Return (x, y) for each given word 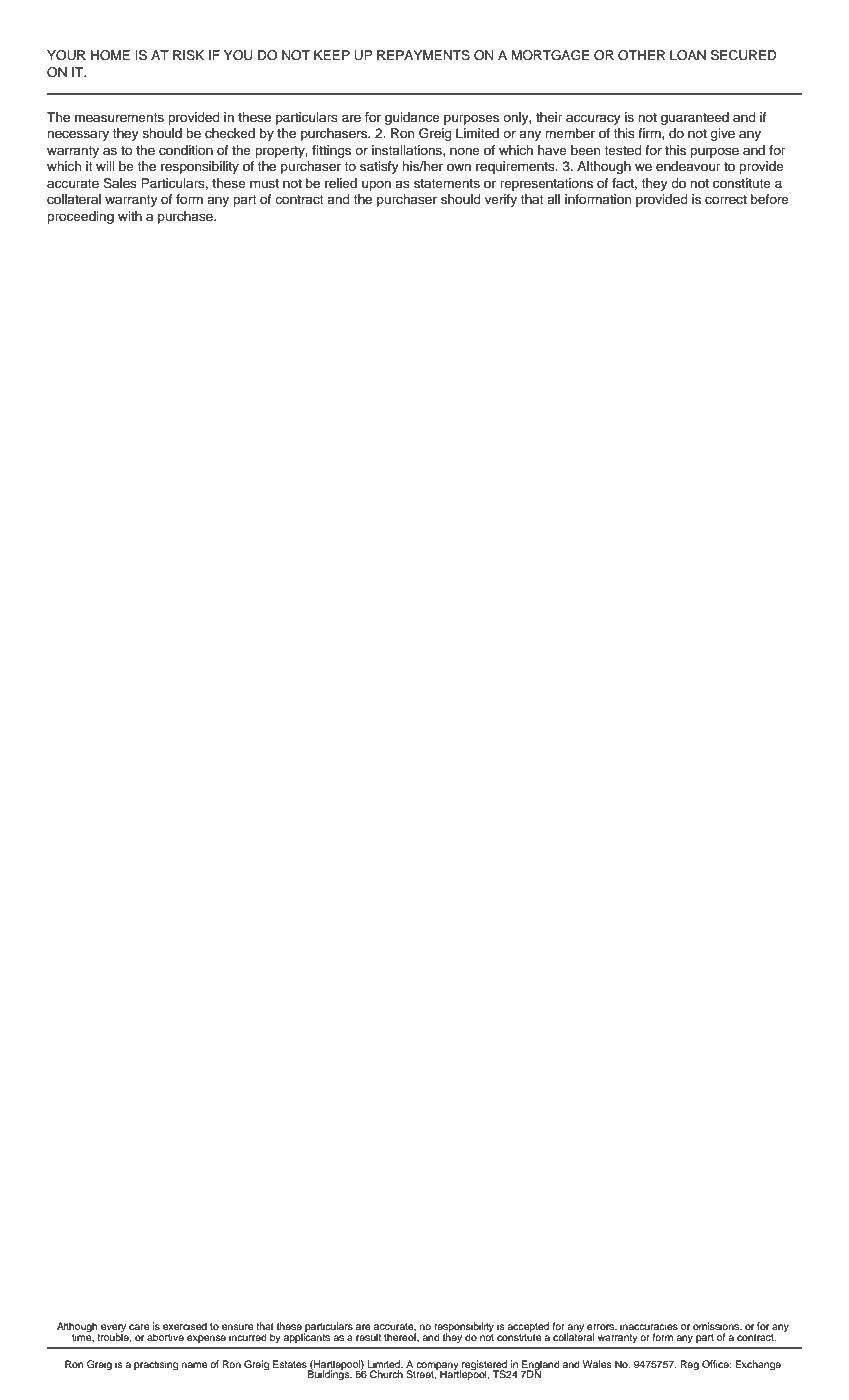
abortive (165, 1337)
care (139, 1327)
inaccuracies (649, 1326)
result (368, 1337)
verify (501, 200)
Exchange (758, 1365)
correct (726, 199)
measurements (119, 117)
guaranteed (695, 118)
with (130, 216)
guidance (412, 118)
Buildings (330, 1375)
